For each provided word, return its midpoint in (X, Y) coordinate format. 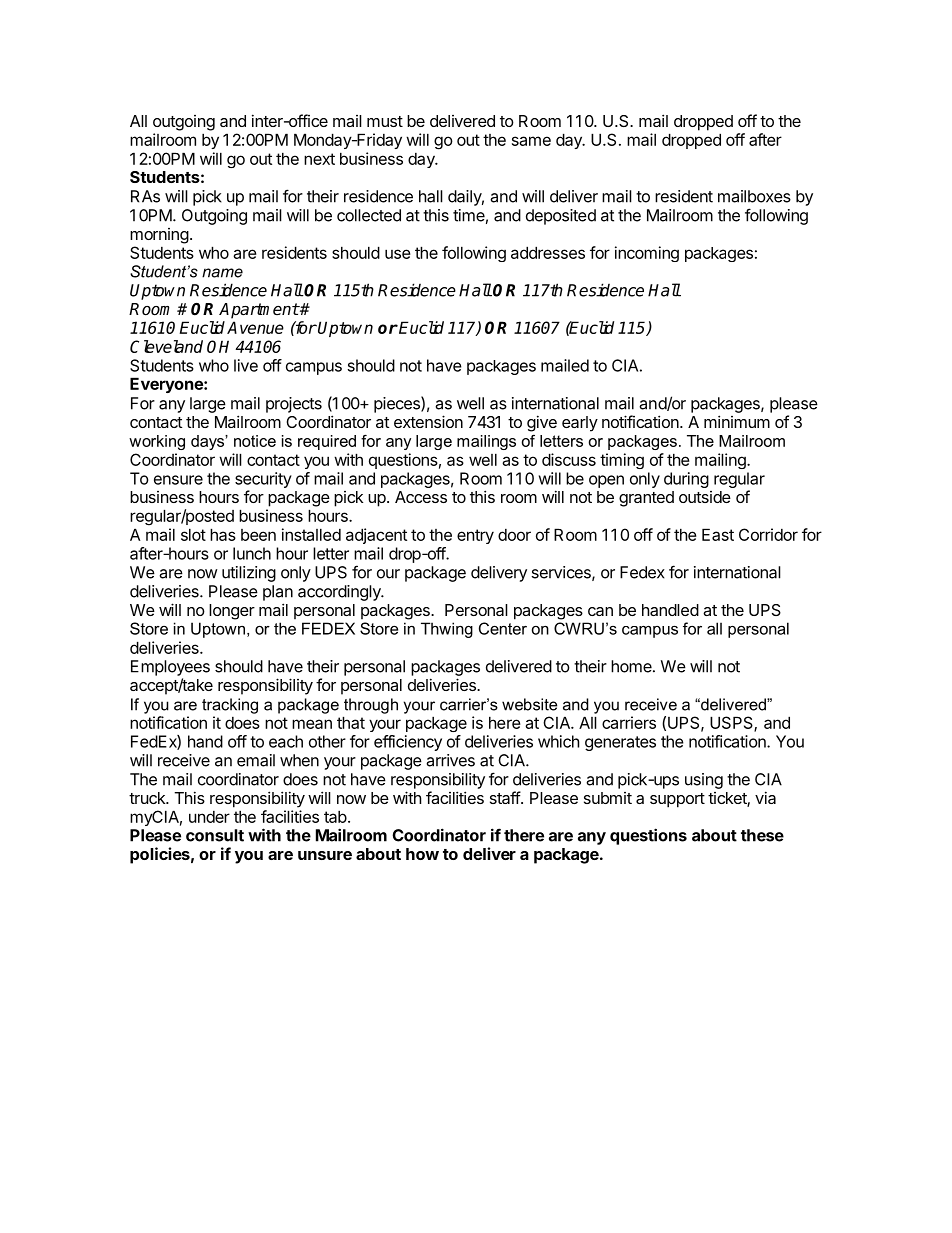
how (422, 854)
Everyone (167, 385)
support (677, 800)
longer (232, 612)
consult (215, 835)
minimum (737, 421)
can (600, 611)
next (319, 159)
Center (503, 628)
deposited (561, 217)
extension (428, 421)
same (531, 141)
